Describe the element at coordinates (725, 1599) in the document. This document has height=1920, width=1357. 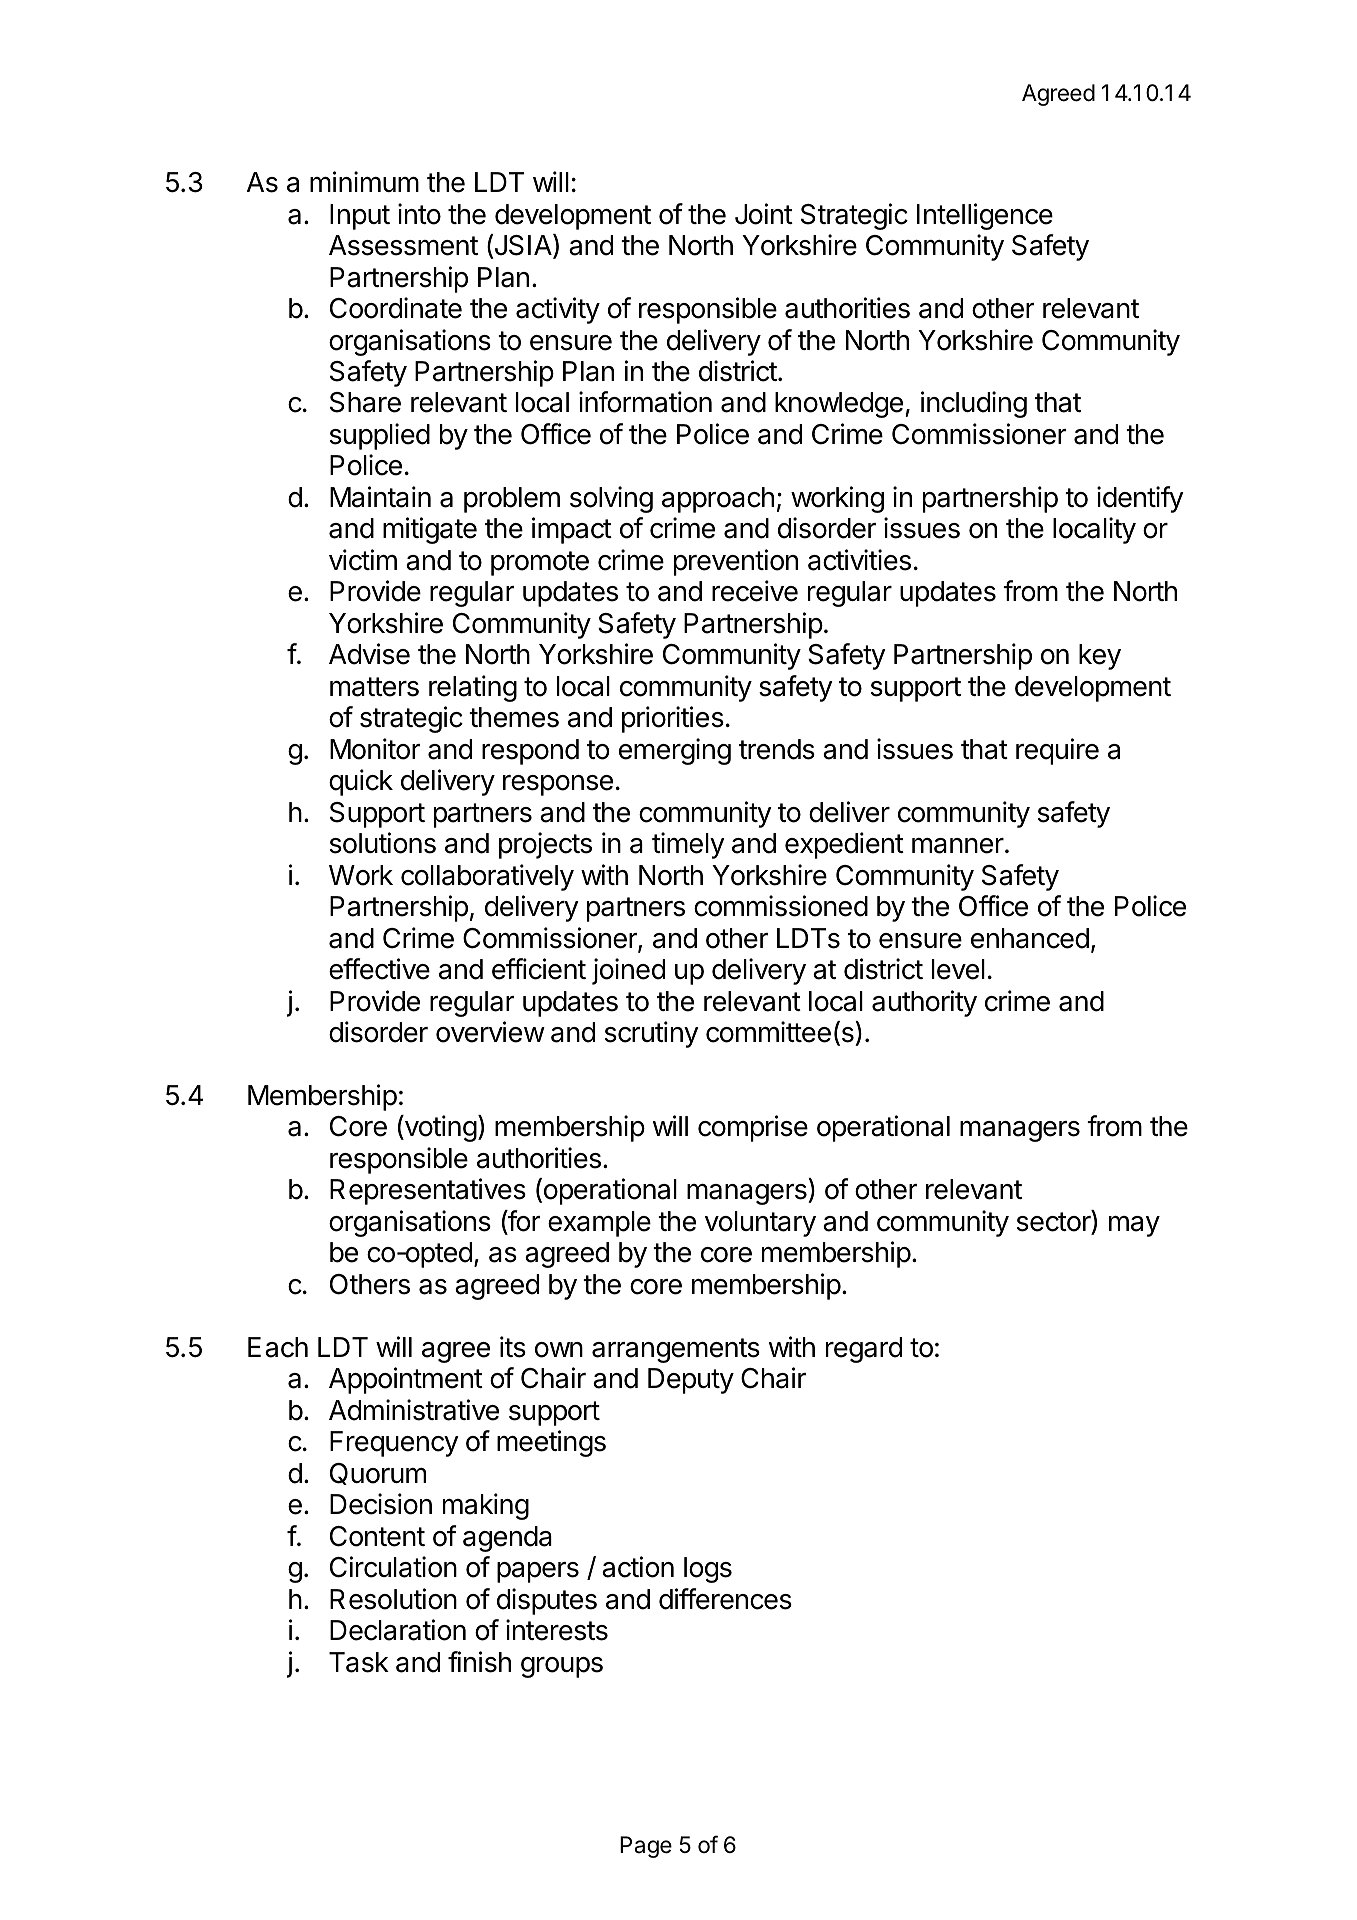
I see `differences` at that location.
